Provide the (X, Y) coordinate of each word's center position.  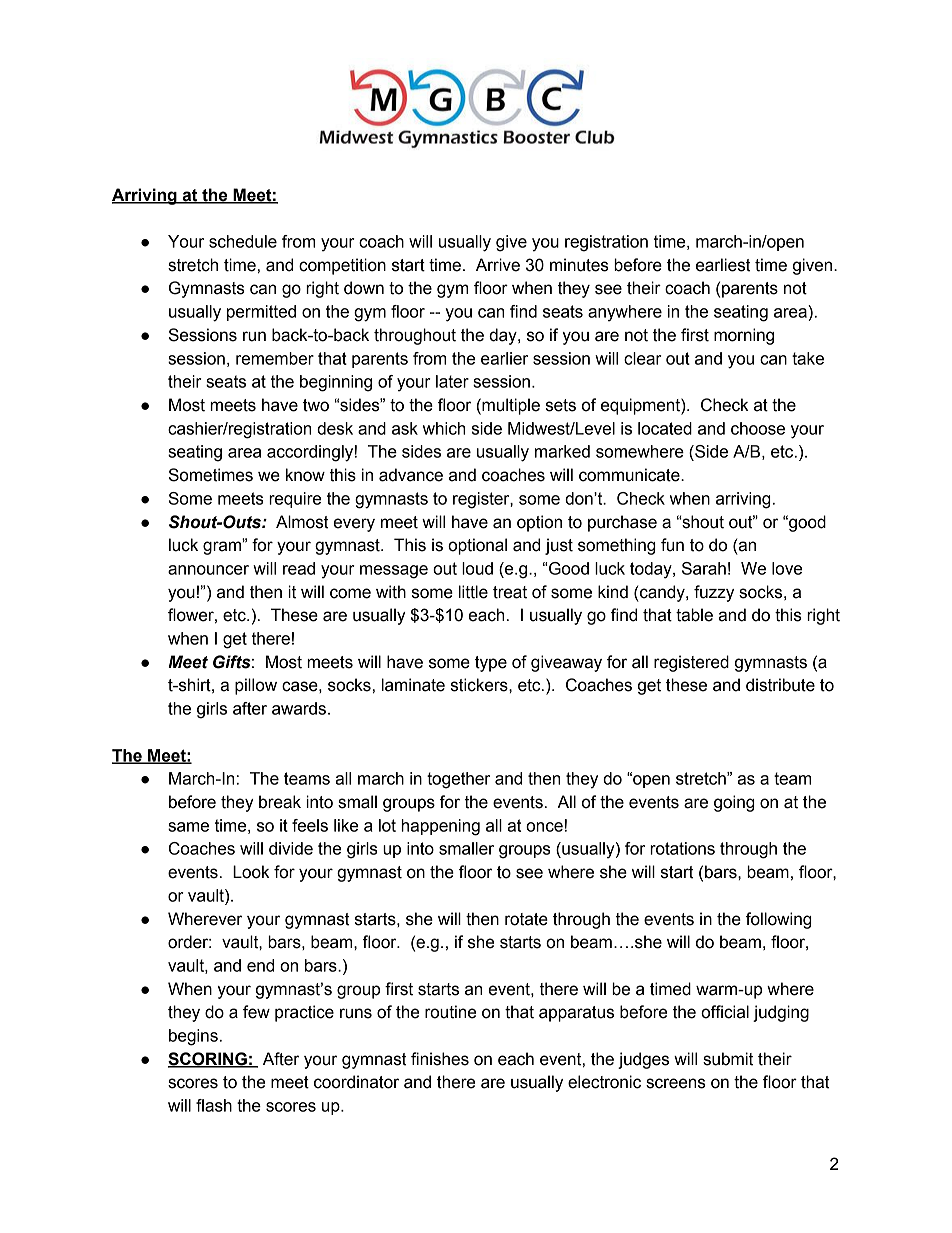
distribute (780, 685)
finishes (440, 1059)
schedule (243, 241)
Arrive (498, 265)
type (491, 664)
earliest (723, 265)
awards (300, 708)
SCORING (208, 1060)
